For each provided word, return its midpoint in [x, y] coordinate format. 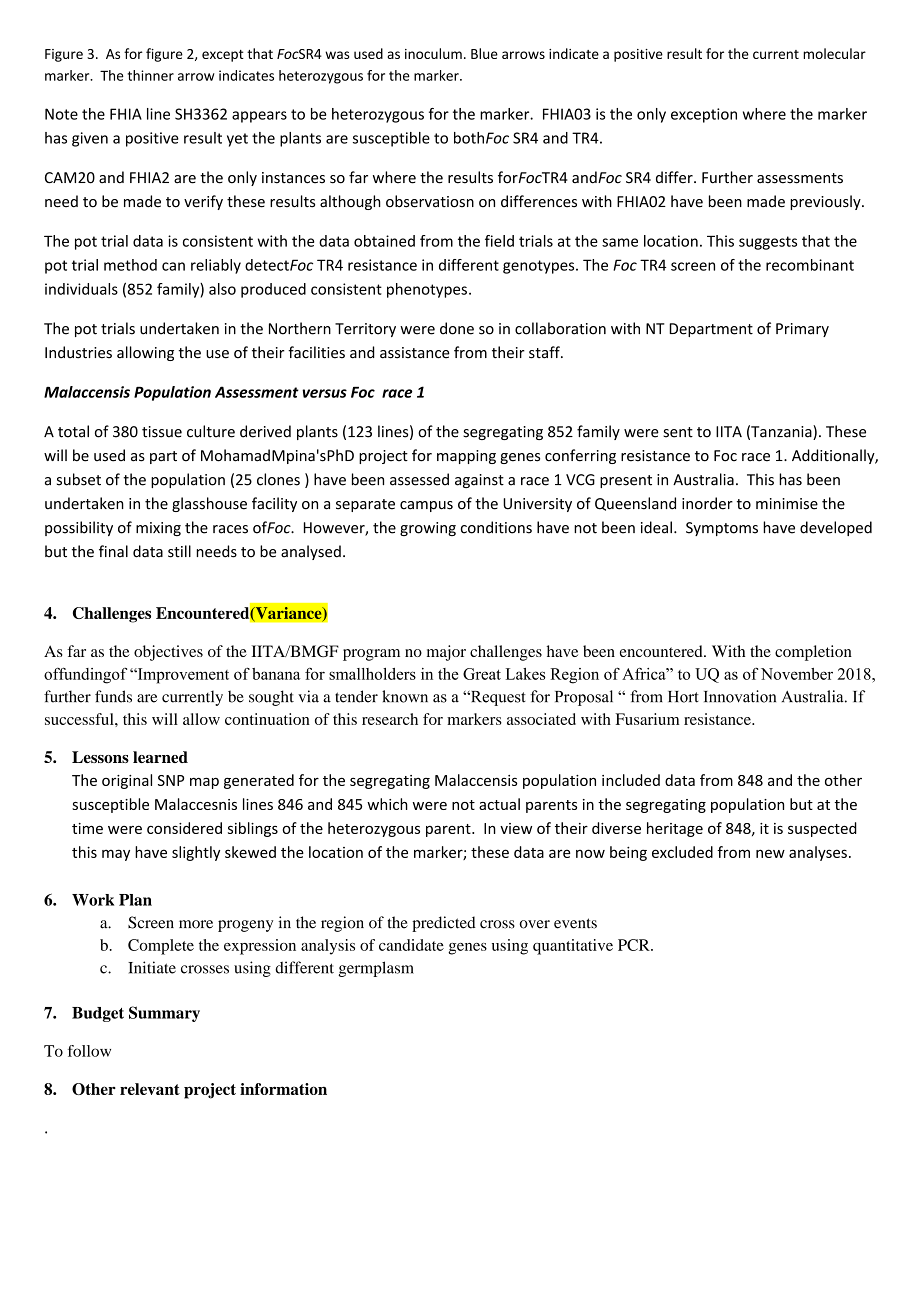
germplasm [376, 969]
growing [428, 529]
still [179, 551]
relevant [150, 1089]
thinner [151, 75]
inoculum [433, 53]
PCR [635, 945]
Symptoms [722, 529]
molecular [834, 53]
